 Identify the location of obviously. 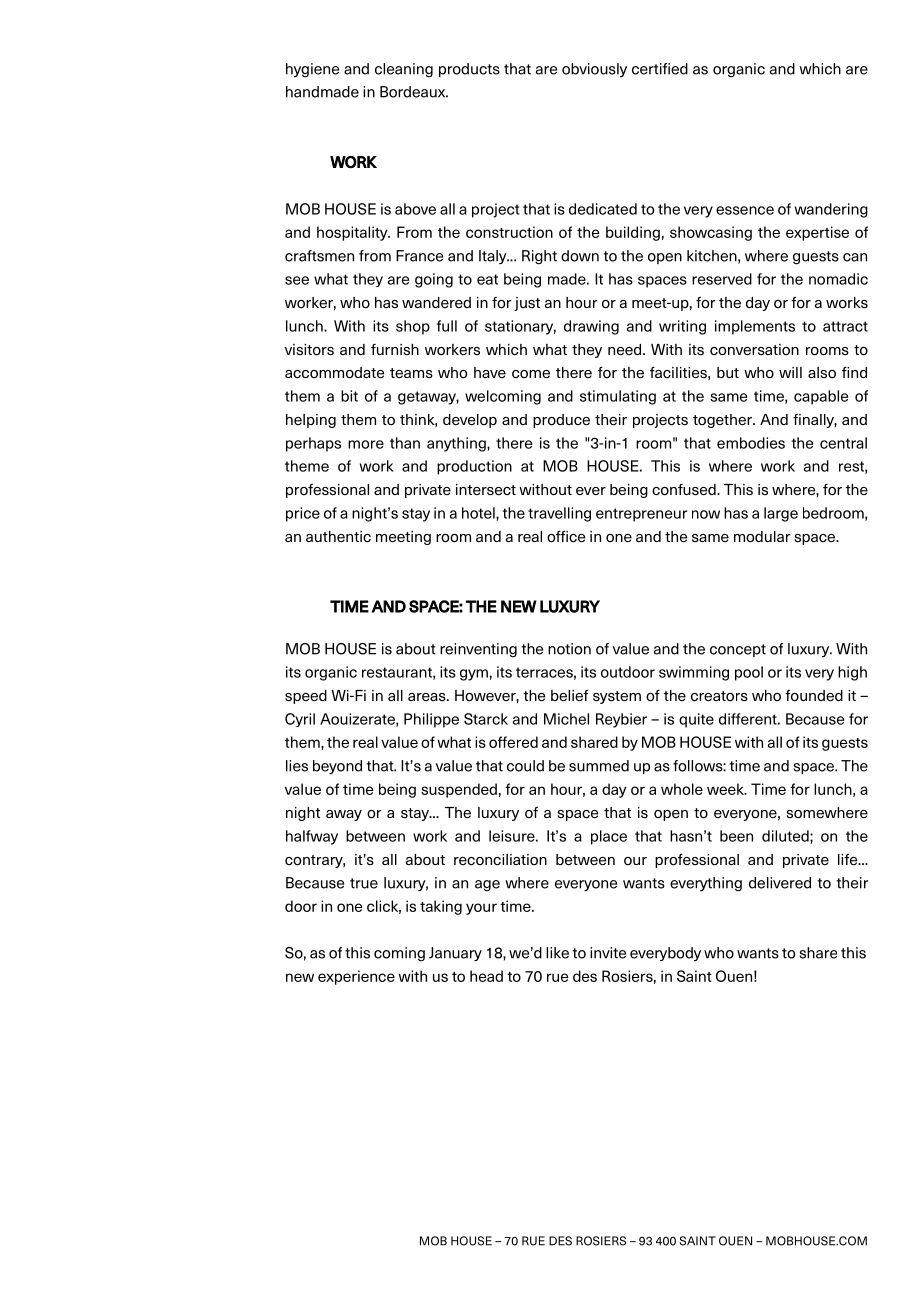
(594, 70).
